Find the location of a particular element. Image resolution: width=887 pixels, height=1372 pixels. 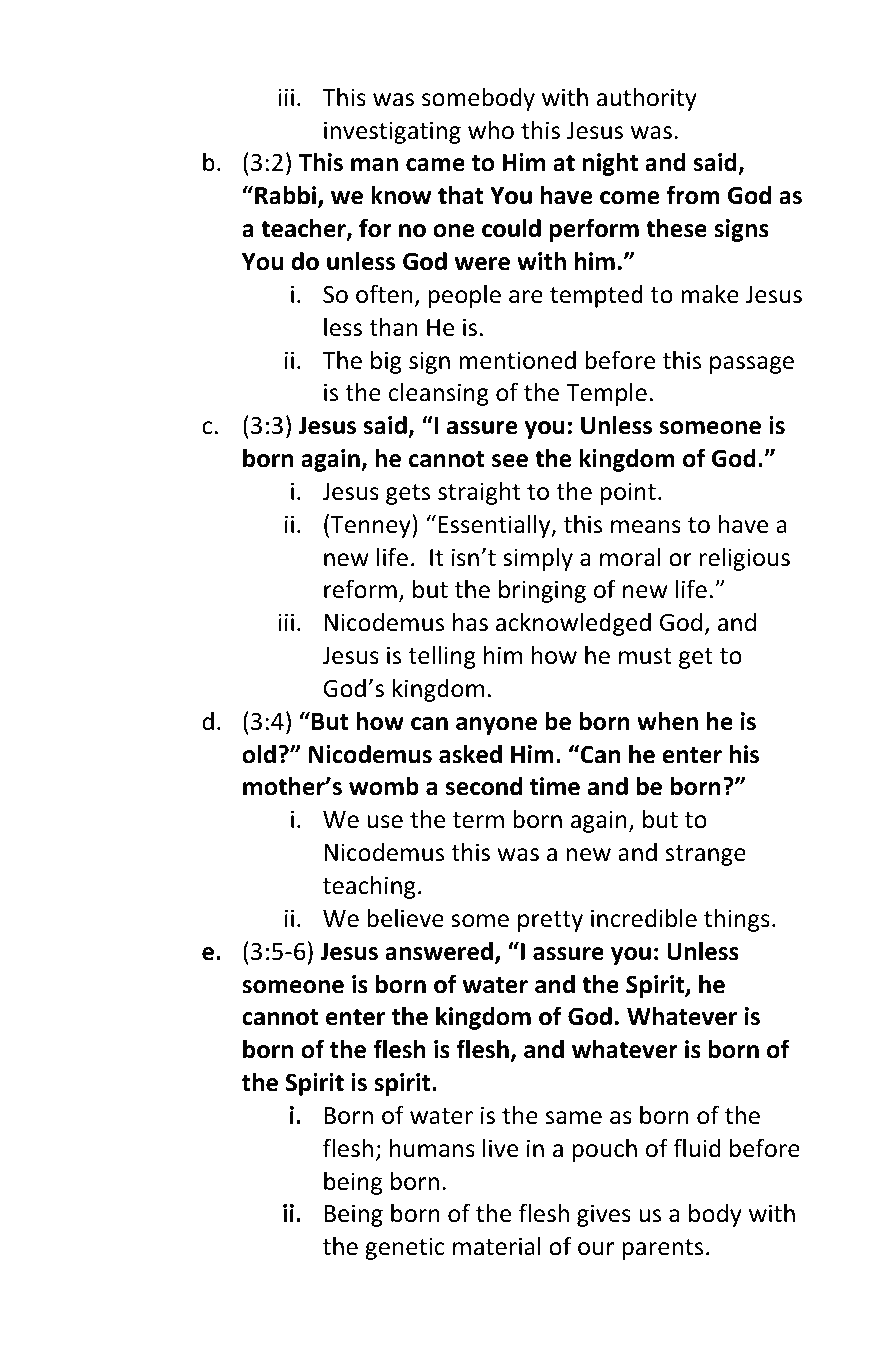

means is located at coordinates (646, 527).
